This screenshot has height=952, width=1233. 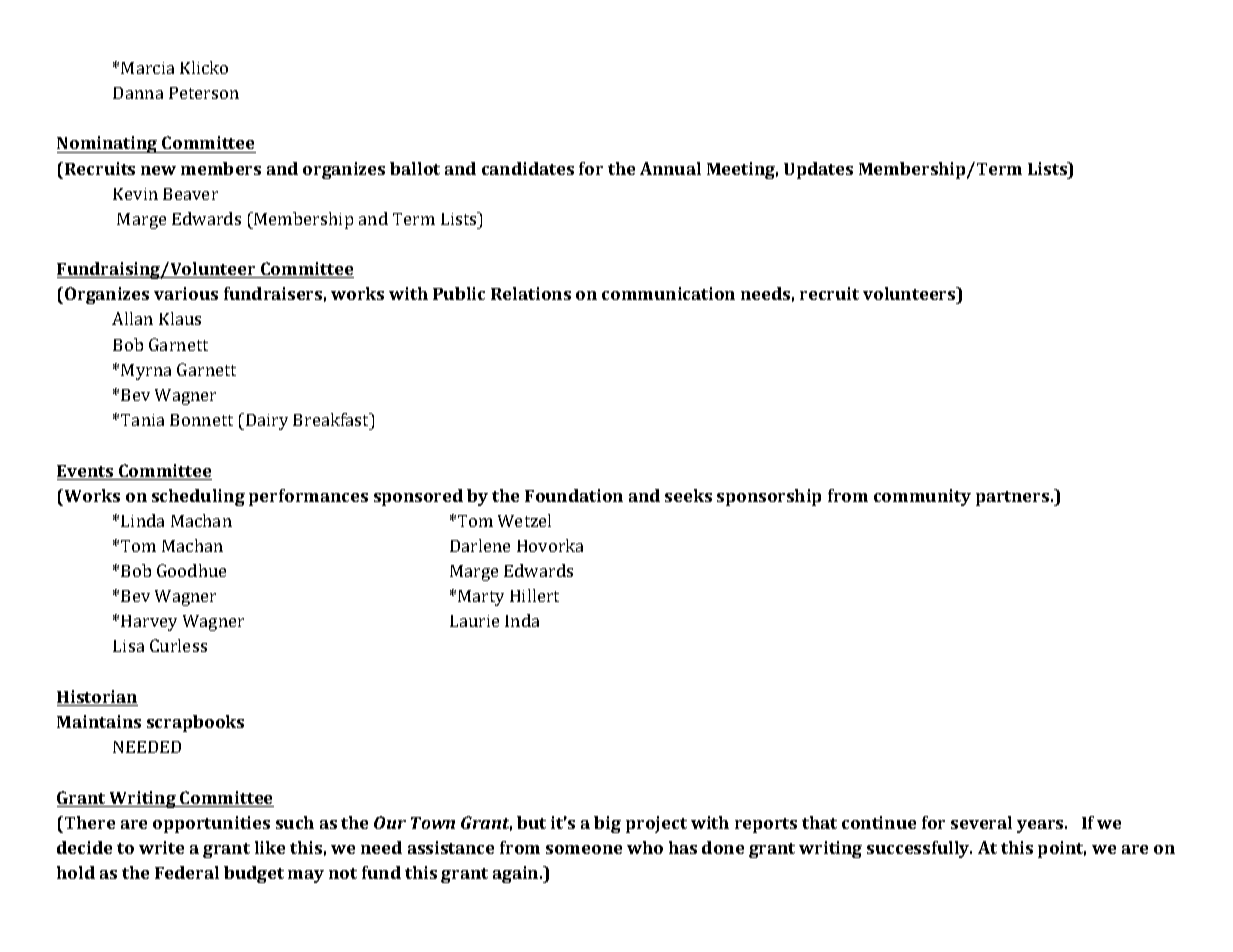 I want to click on community, so click(x=922, y=497).
